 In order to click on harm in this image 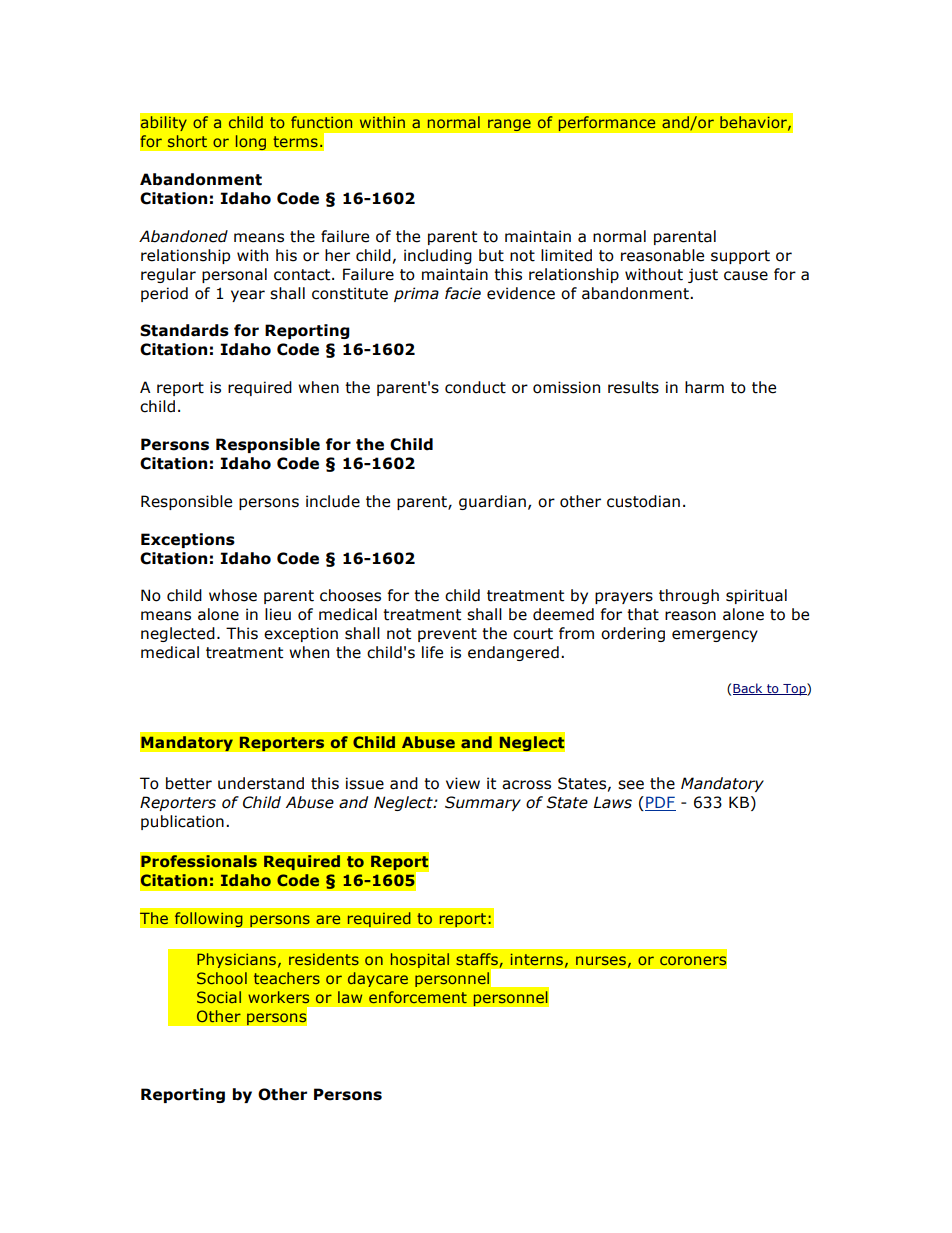, I will do `click(704, 387)`.
